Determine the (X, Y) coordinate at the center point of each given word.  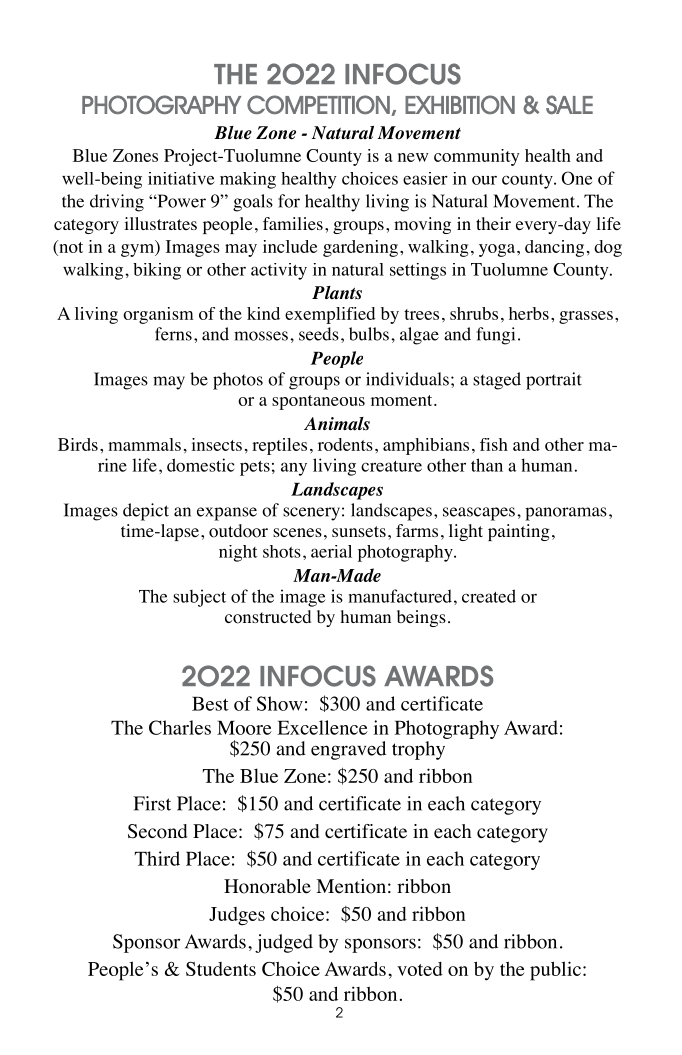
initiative (181, 178)
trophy (420, 749)
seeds (319, 334)
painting (519, 532)
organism (158, 315)
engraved (348, 750)
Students (221, 968)
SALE (569, 104)
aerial (331, 551)
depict (146, 512)
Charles (180, 727)
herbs (529, 313)
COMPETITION (319, 105)
